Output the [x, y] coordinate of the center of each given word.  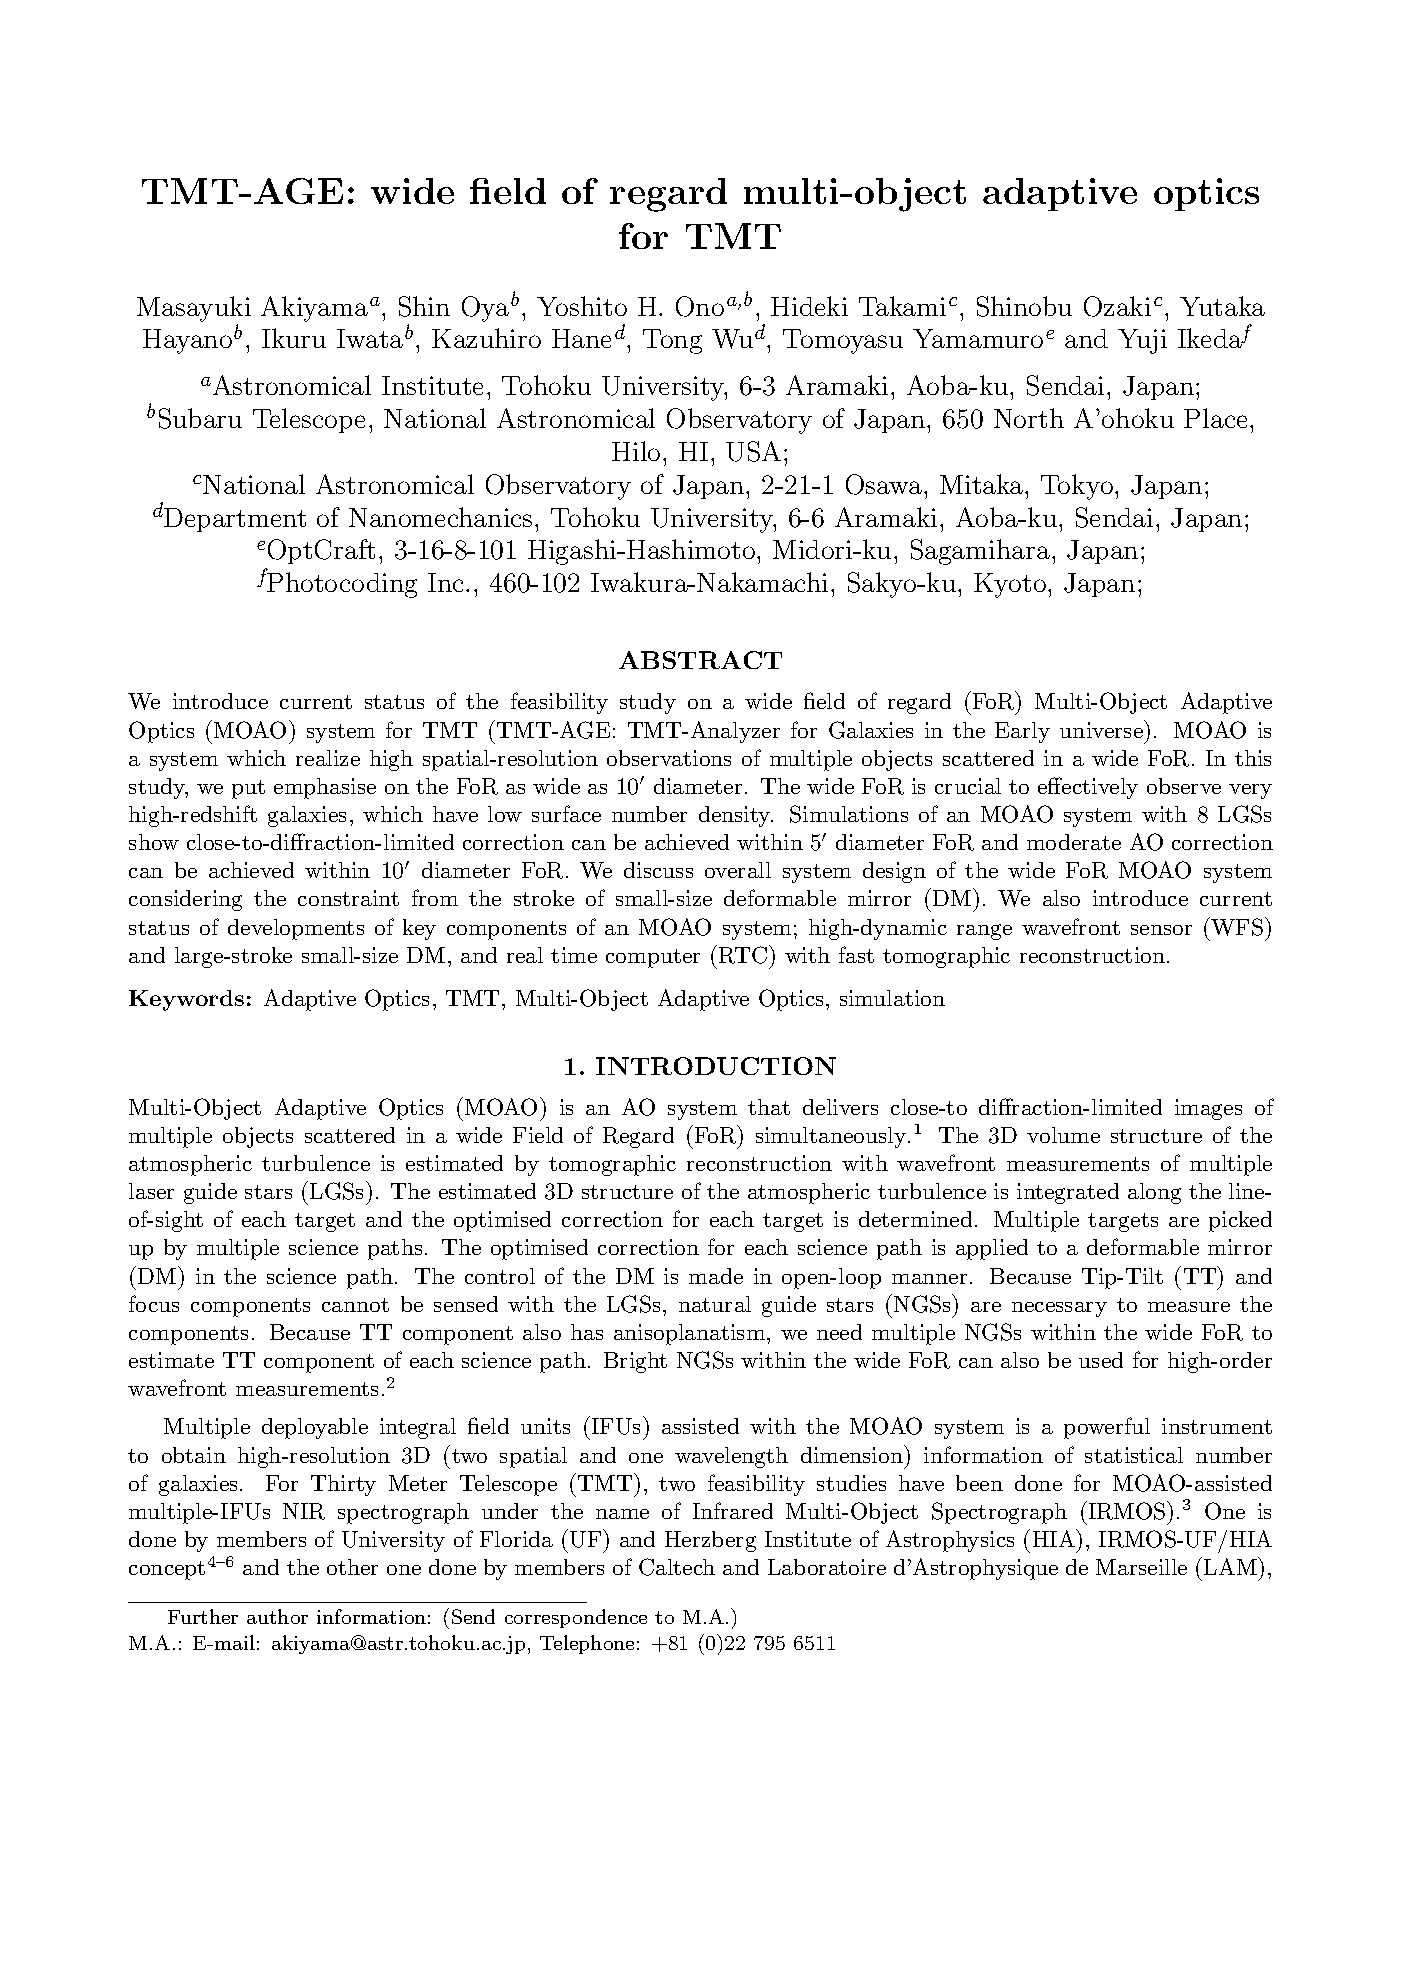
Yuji [1142, 341]
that [769, 1107]
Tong [672, 341]
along [1154, 1193]
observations [669, 758]
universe [1101, 730]
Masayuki [194, 309]
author [277, 1616]
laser [151, 1191]
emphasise [325, 788]
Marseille [1141, 1567]
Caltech [677, 1567]
